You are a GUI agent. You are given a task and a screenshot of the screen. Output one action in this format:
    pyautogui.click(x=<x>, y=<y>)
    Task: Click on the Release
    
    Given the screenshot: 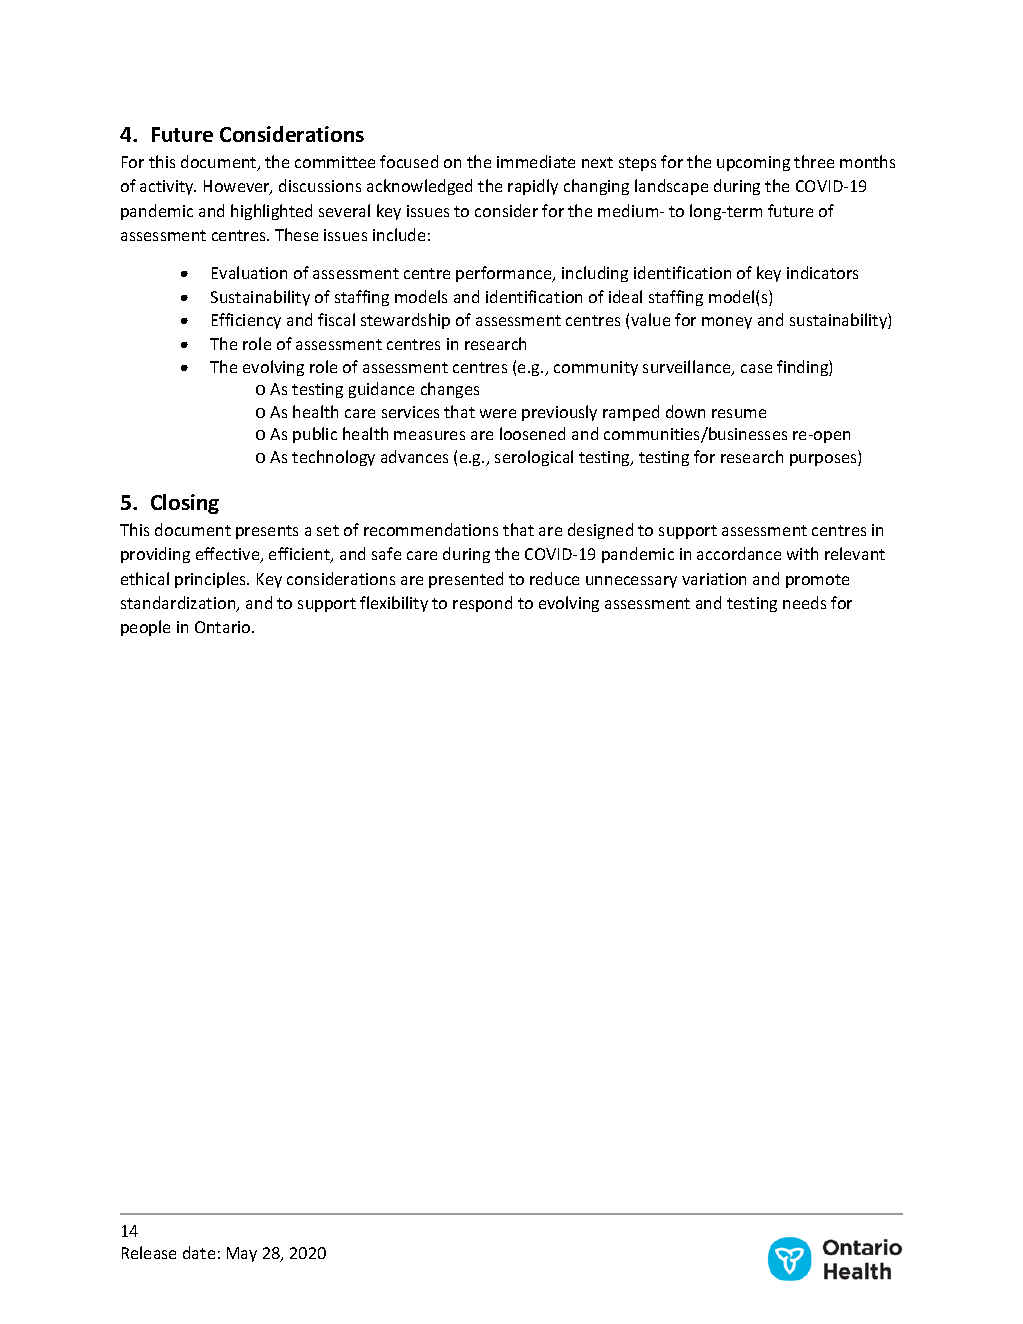 What is the action you would take?
    pyautogui.click(x=149, y=1252)
